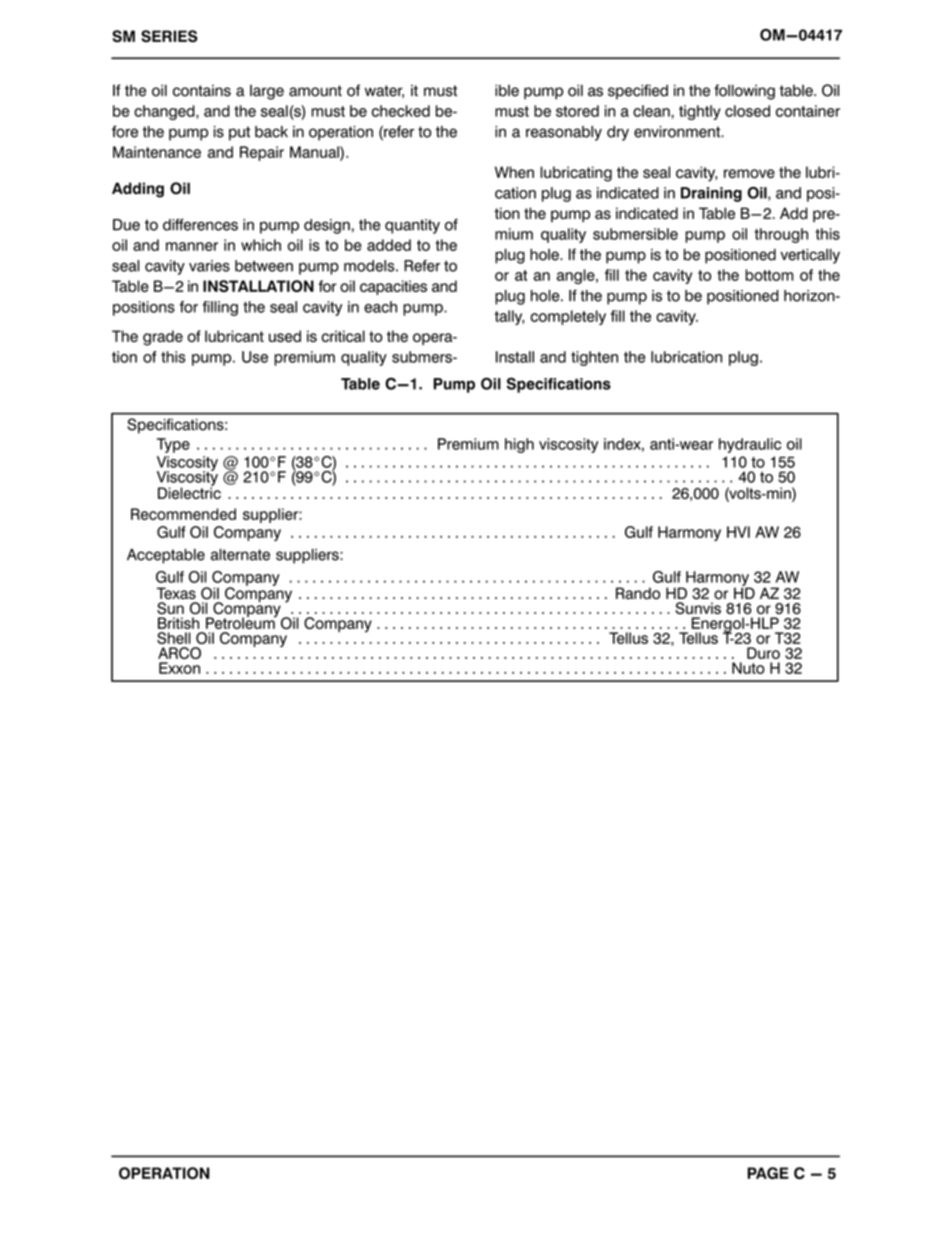  Describe the element at coordinates (401, 111) in the image. I see `checked` at that location.
